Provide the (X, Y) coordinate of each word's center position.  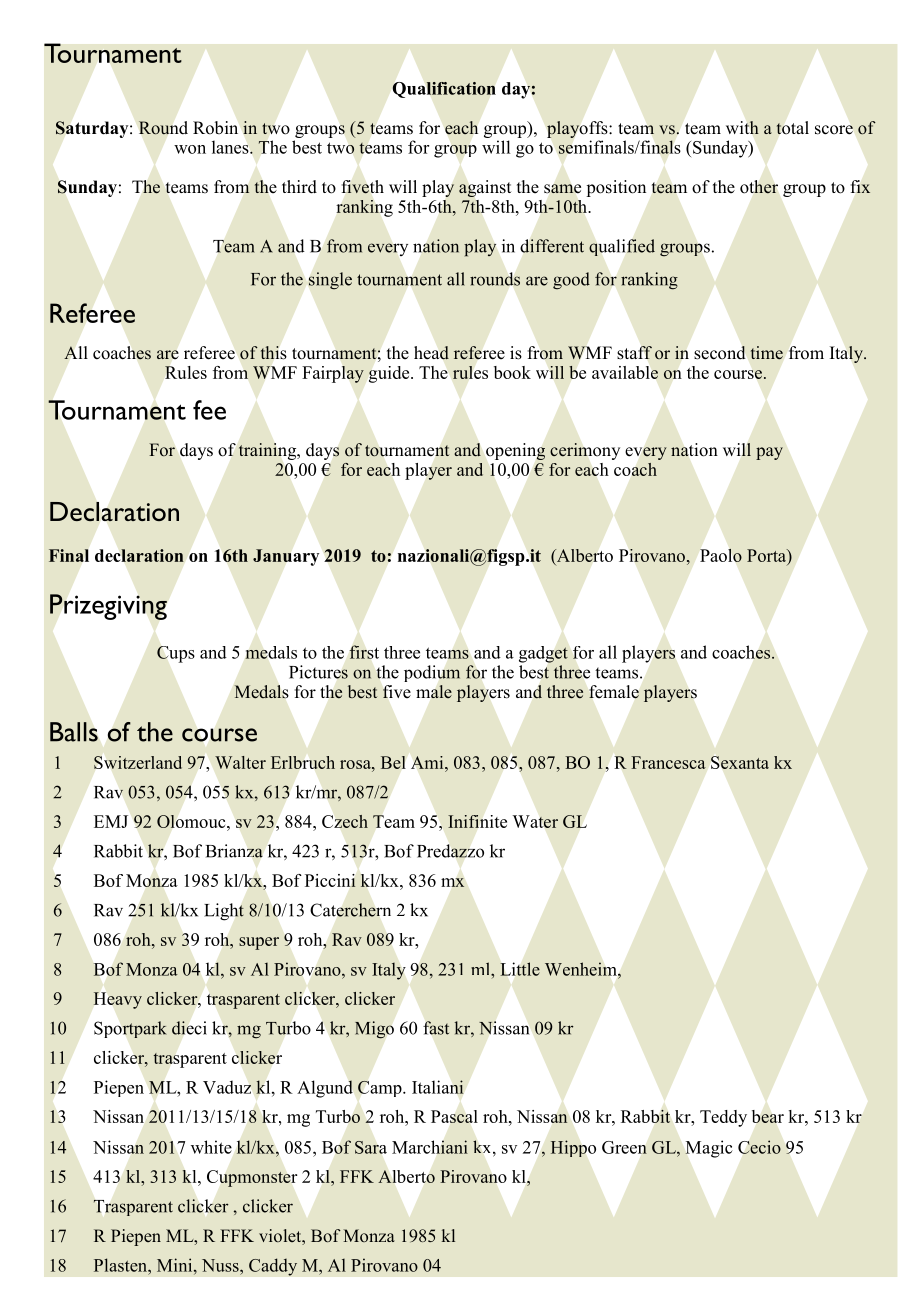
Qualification (444, 90)
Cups (176, 654)
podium (432, 673)
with (742, 127)
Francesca (668, 762)
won (190, 149)
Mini (176, 1265)
